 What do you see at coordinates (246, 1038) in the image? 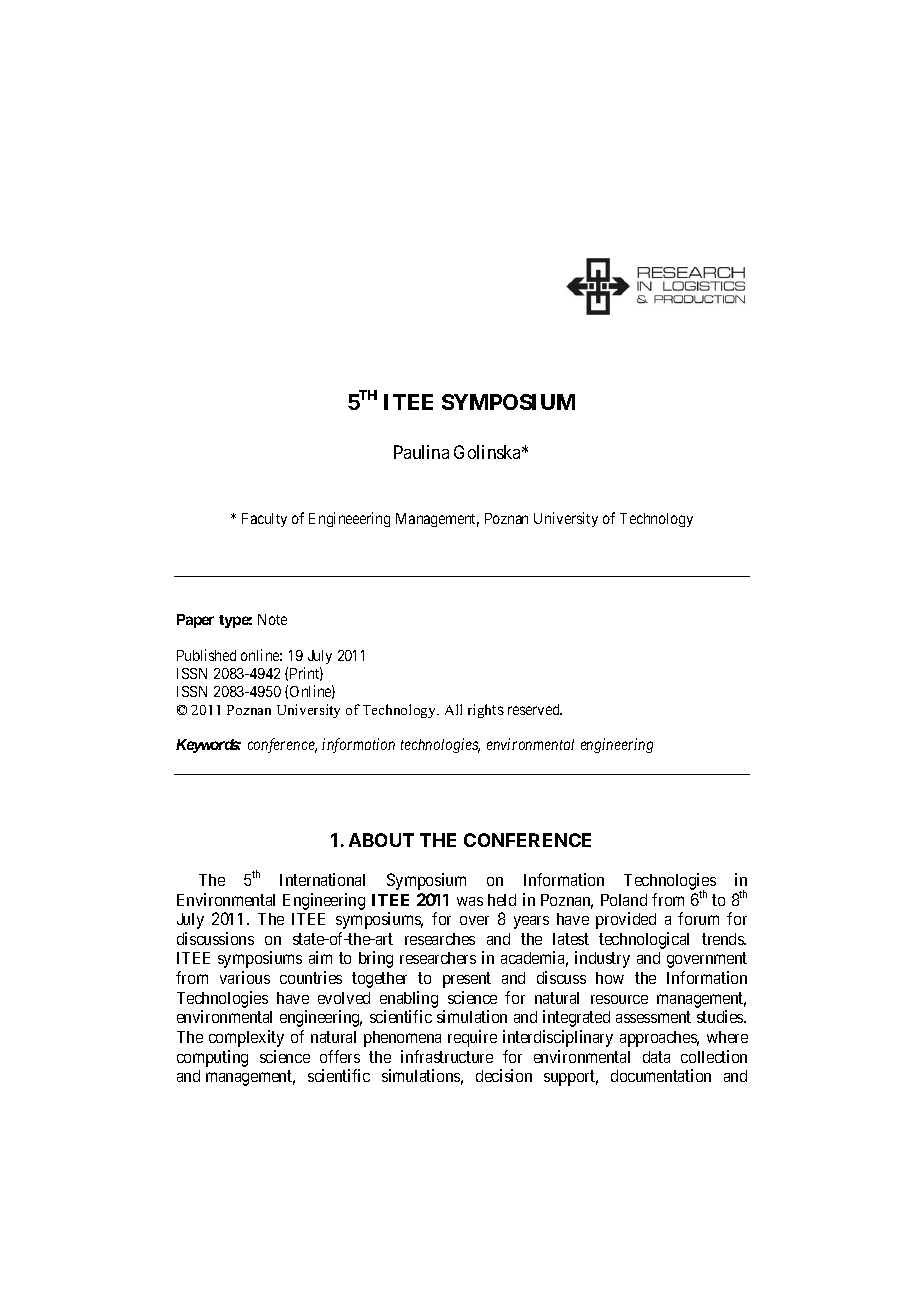
I see `complexity` at bounding box center [246, 1038].
